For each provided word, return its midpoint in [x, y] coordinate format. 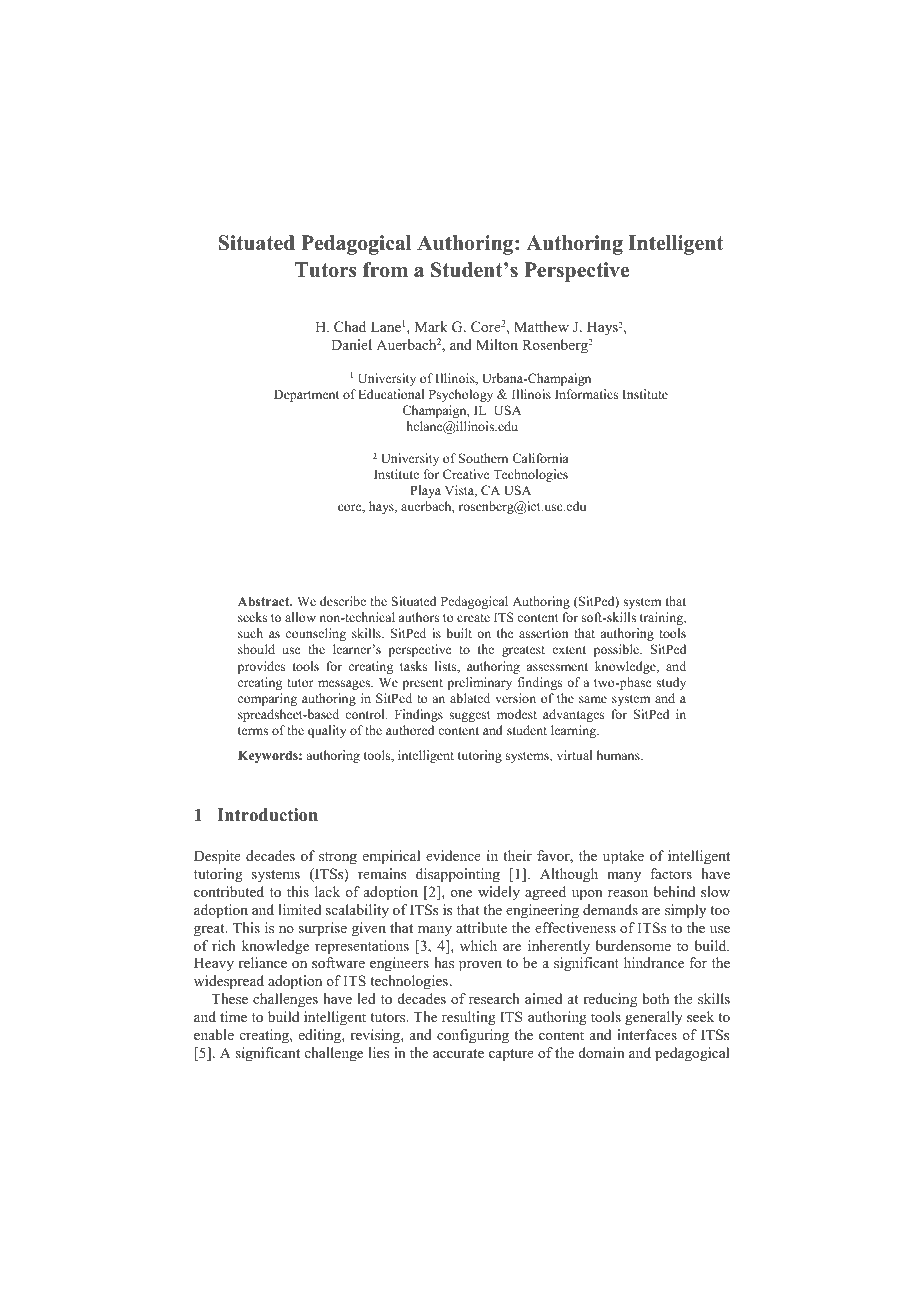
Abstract [265, 601]
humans [619, 755]
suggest [470, 716]
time [233, 1016]
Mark [431, 326]
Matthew [541, 326]
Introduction [267, 815]
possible [617, 650]
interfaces [647, 1034]
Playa [425, 491]
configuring [473, 1036]
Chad [350, 327]
